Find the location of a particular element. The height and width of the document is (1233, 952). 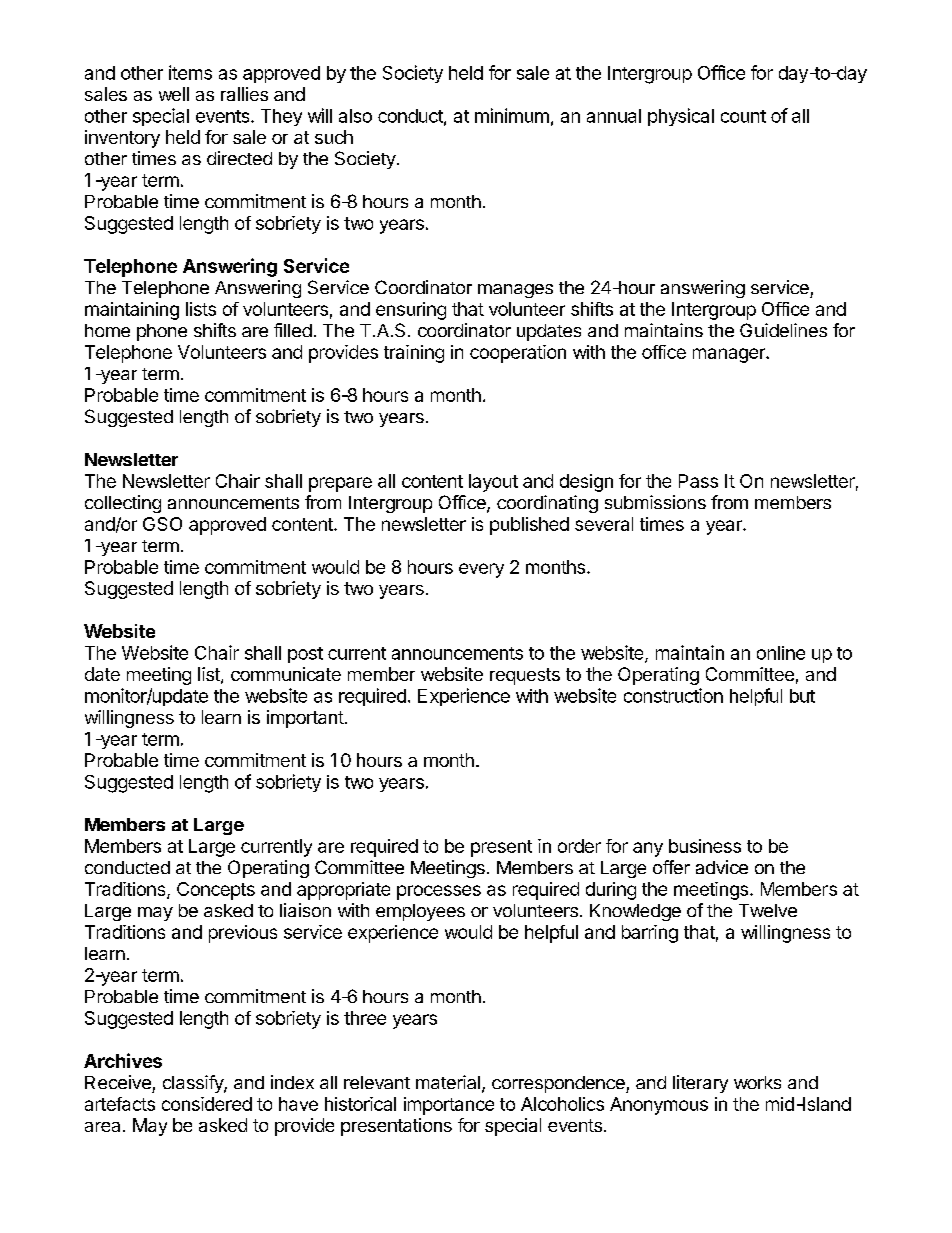

every is located at coordinates (481, 570).
